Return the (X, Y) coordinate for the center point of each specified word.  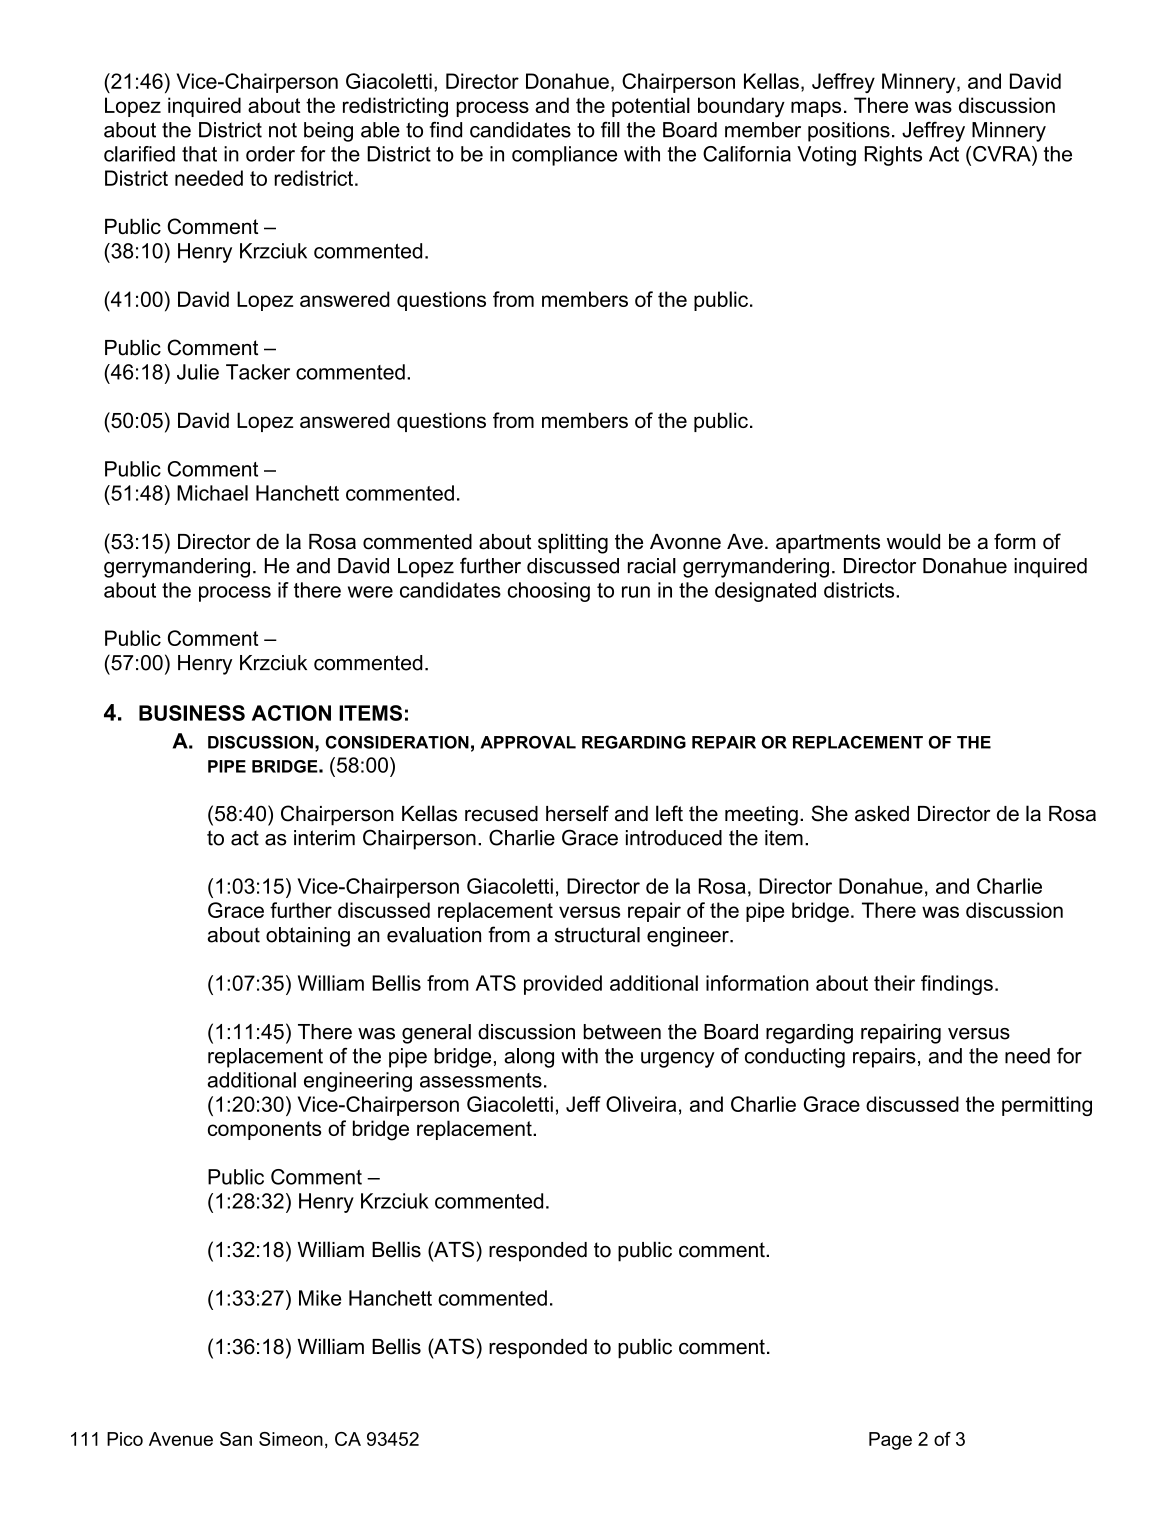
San (236, 1439)
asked (882, 814)
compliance (564, 156)
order (270, 154)
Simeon (291, 1439)
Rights (893, 156)
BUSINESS (192, 713)
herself (577, 813)
